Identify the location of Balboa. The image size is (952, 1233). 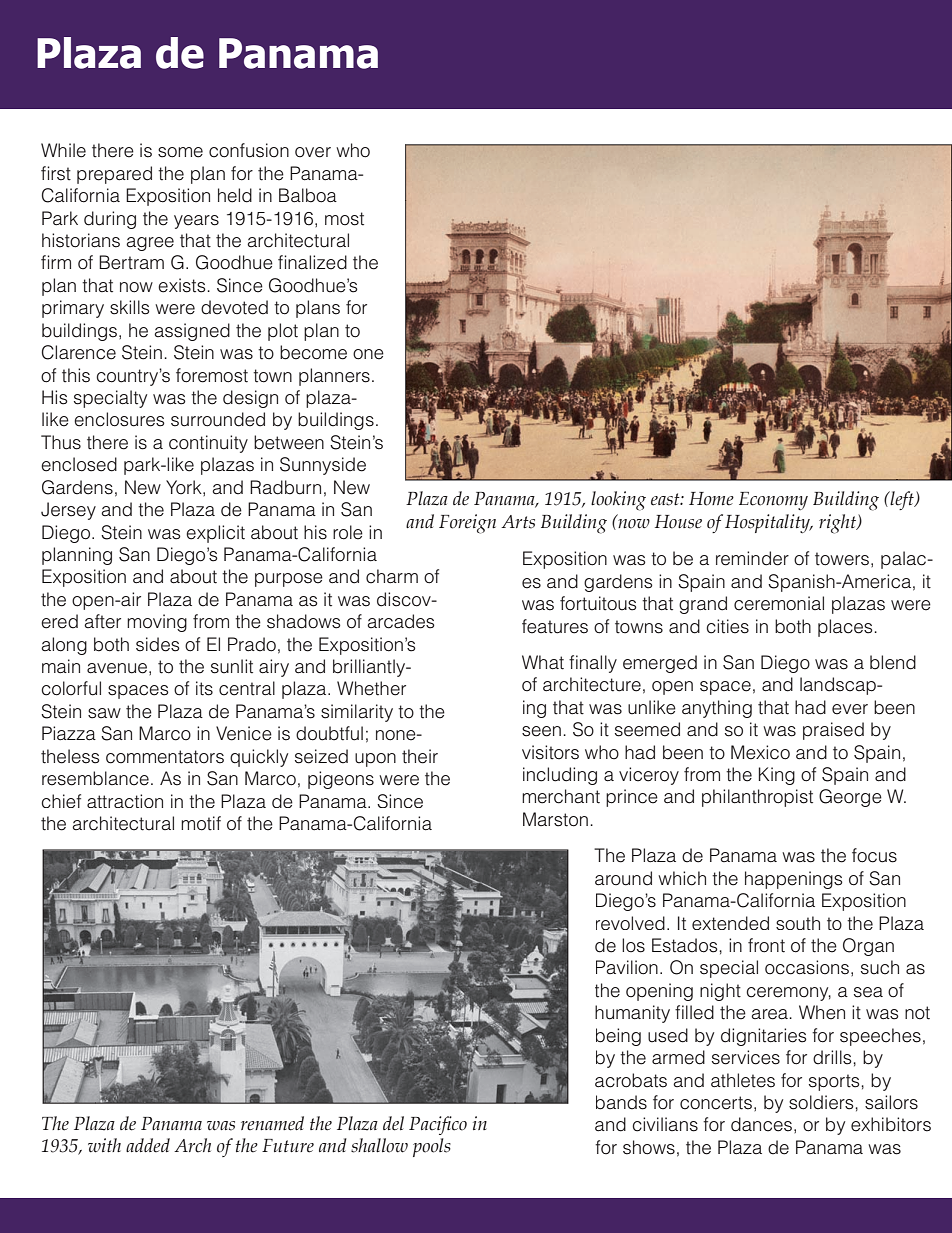
(308, 195).
